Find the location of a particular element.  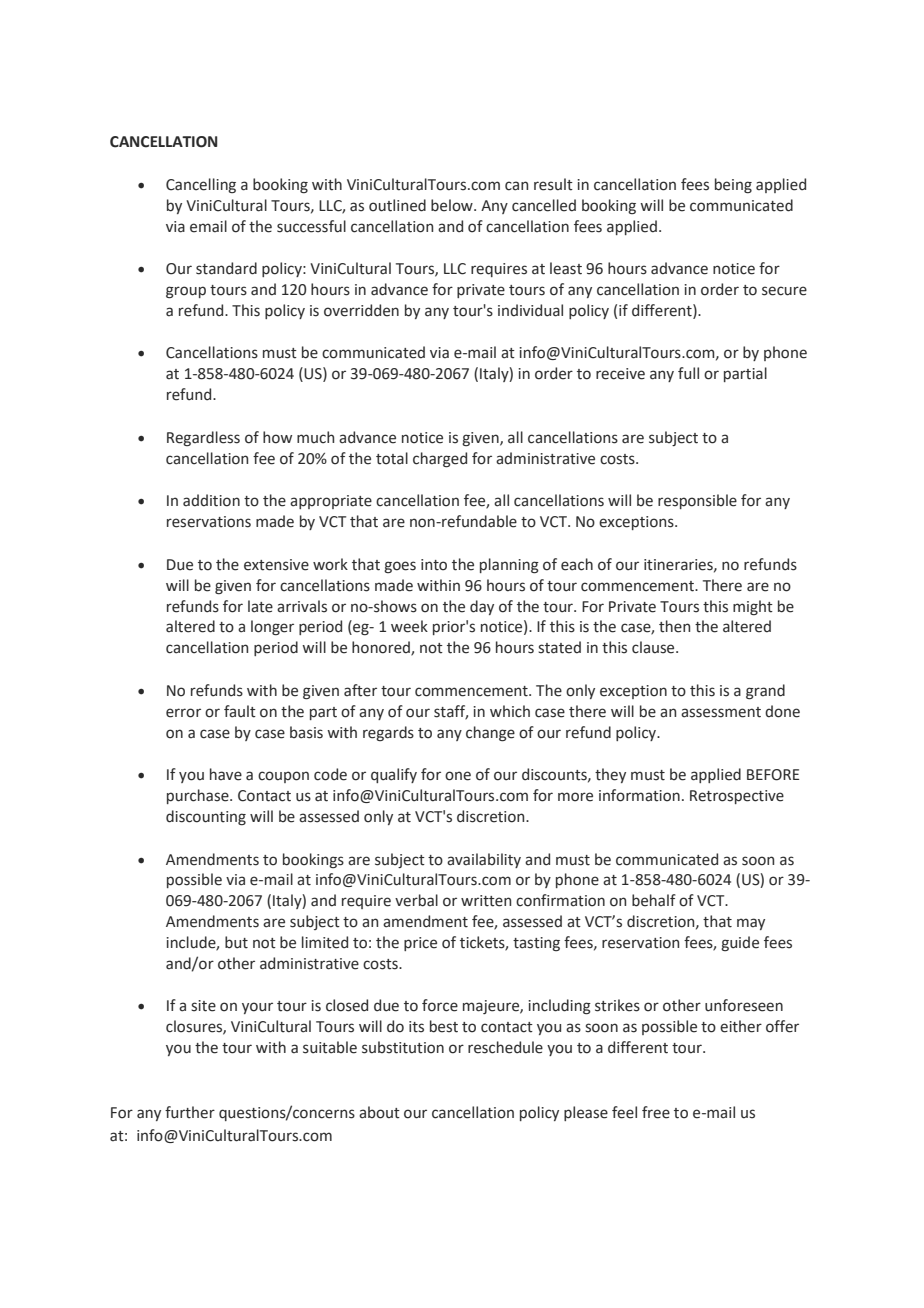

below is located at coordinates (453, 205).
